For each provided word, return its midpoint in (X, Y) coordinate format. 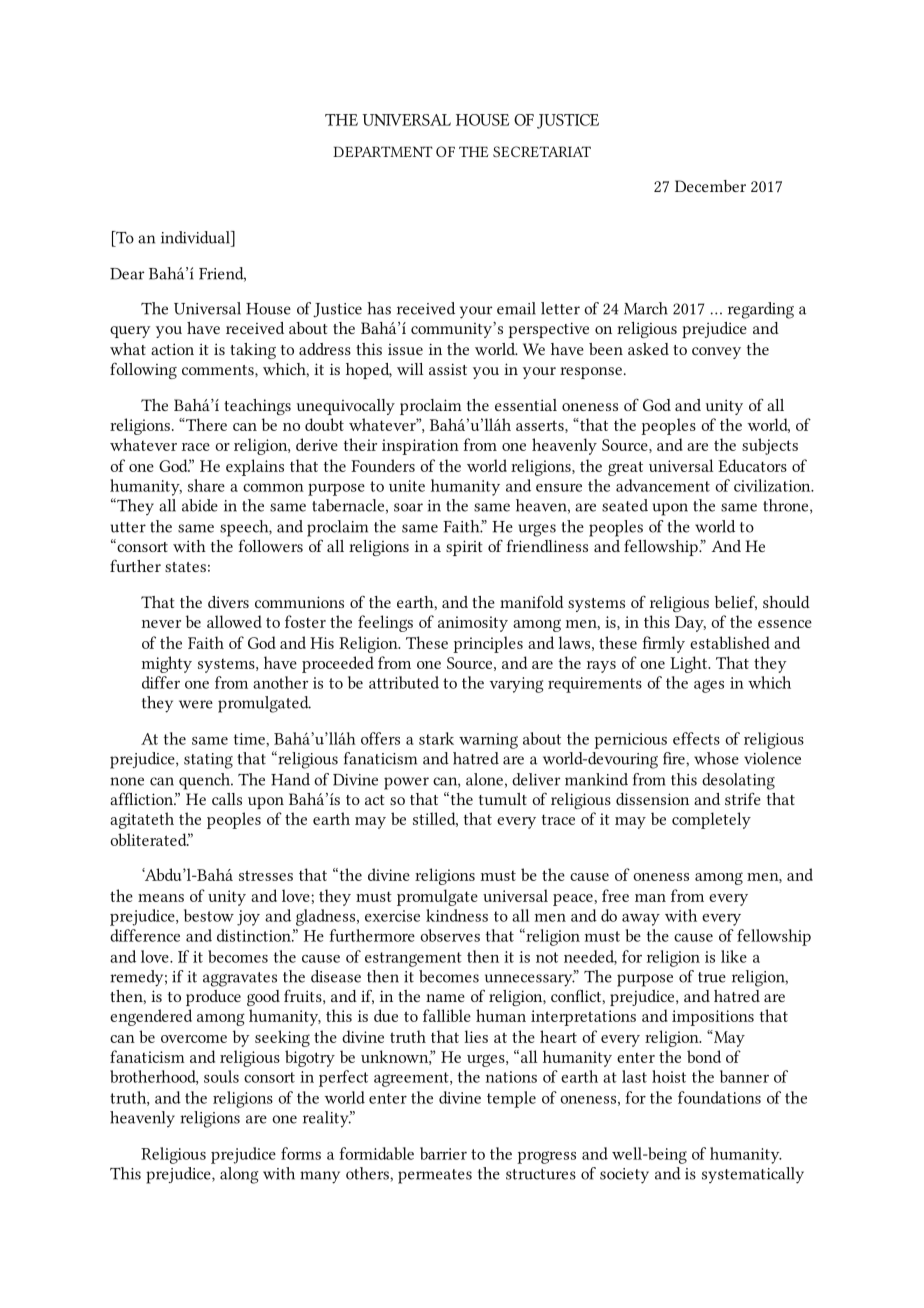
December (710, 186)
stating (208, 761)
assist (448, 369)
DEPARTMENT (383, 151)
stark (436, 738)
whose (716, 758)
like (734, 956)
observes (450, 935)
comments (219, 370)
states (185, 567)
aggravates (240, 979)
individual (196, 237)
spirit (464, 548)
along (239, 1175)
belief (736, 602)
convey (716, 353)
